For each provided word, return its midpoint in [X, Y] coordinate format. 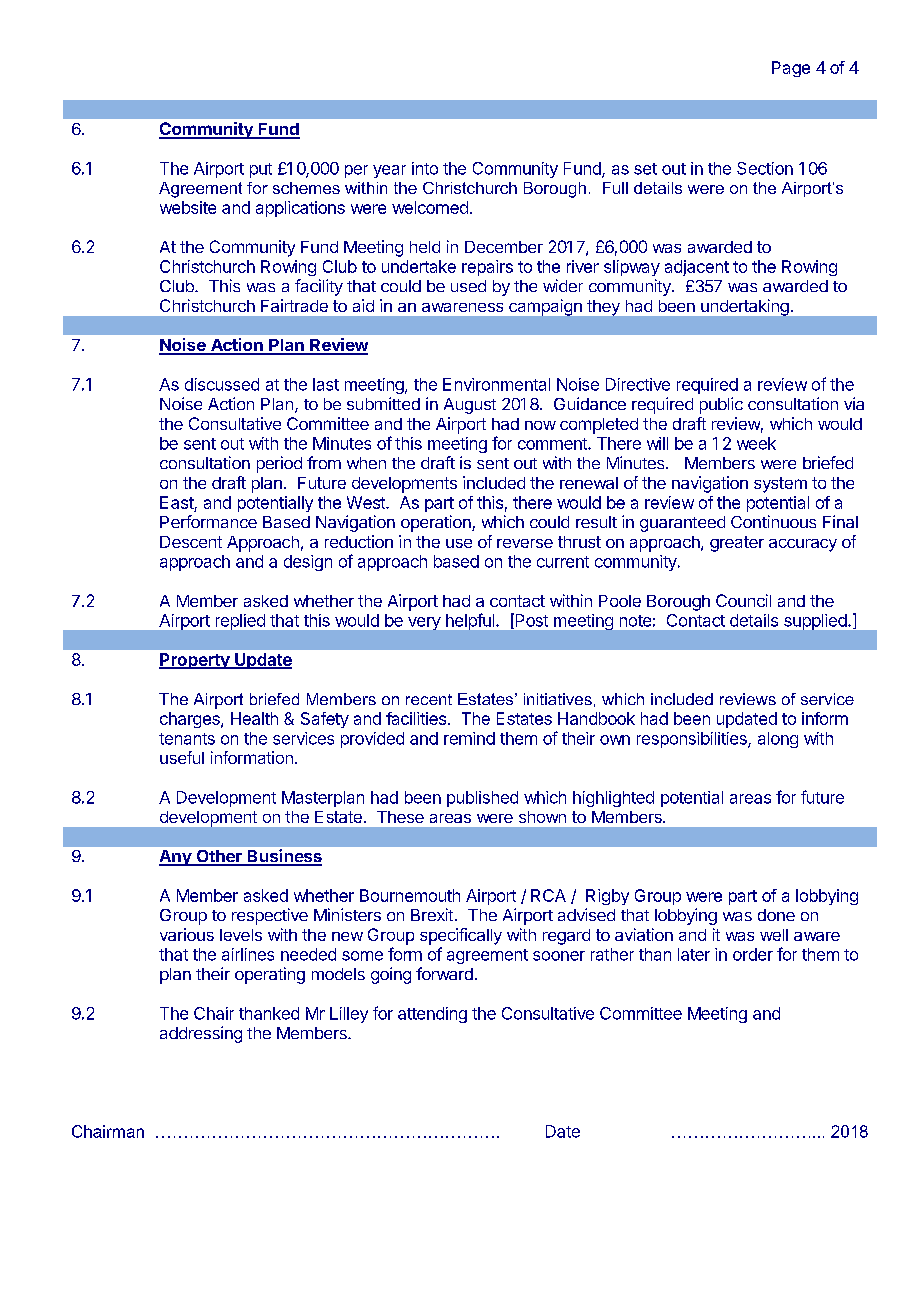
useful [182, 757]
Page [791, 69]
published [482, 799]
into [425, 168]
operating [270, 975]
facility [319, 287]
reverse [525, 543]
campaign [545, 307]
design [308, 563]
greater [737, 544]
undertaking [745, 307]
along [778, 740]
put [261, 170]
